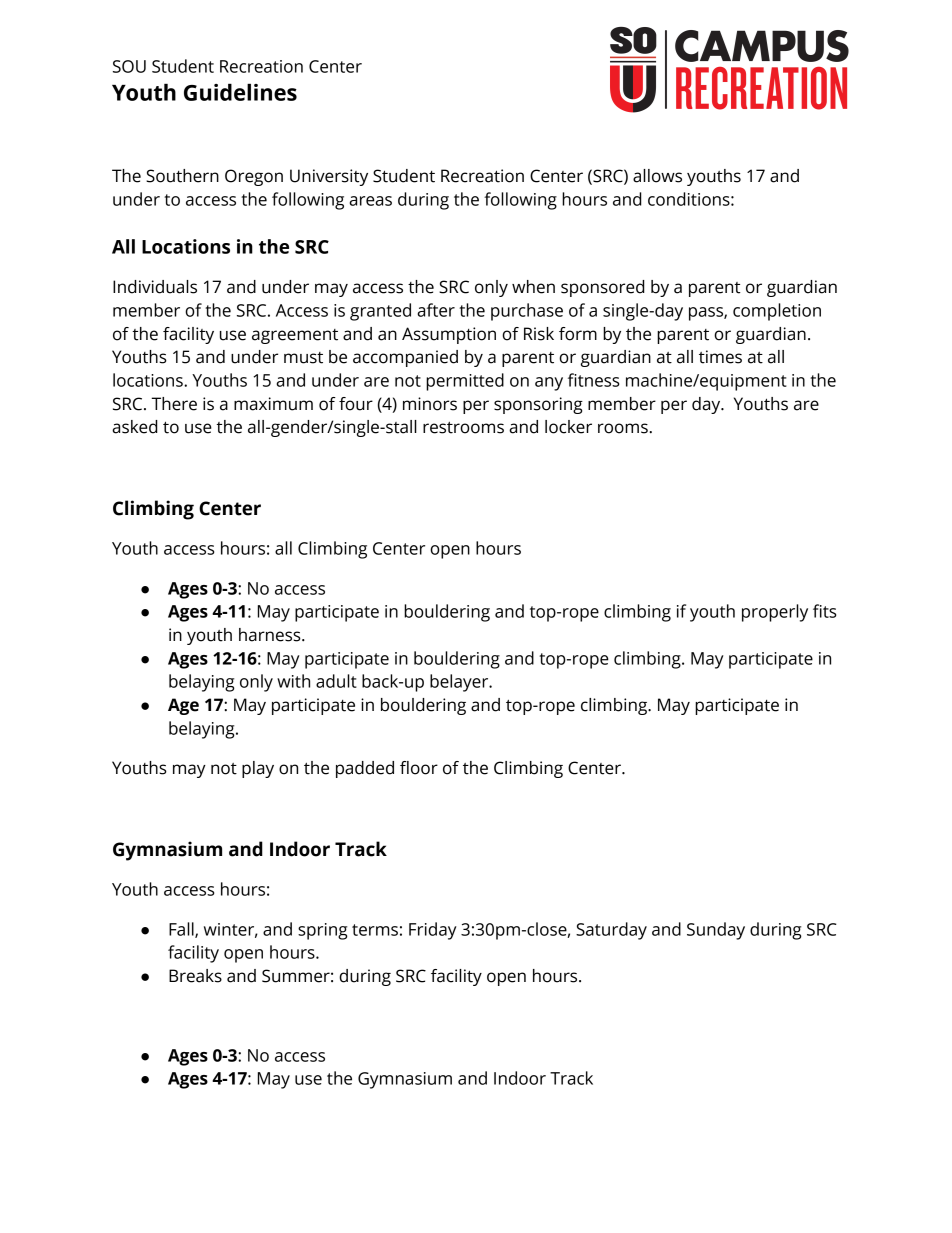 The height and width of the document is (1233, 952). I want to click on There, so click(174, 404).
